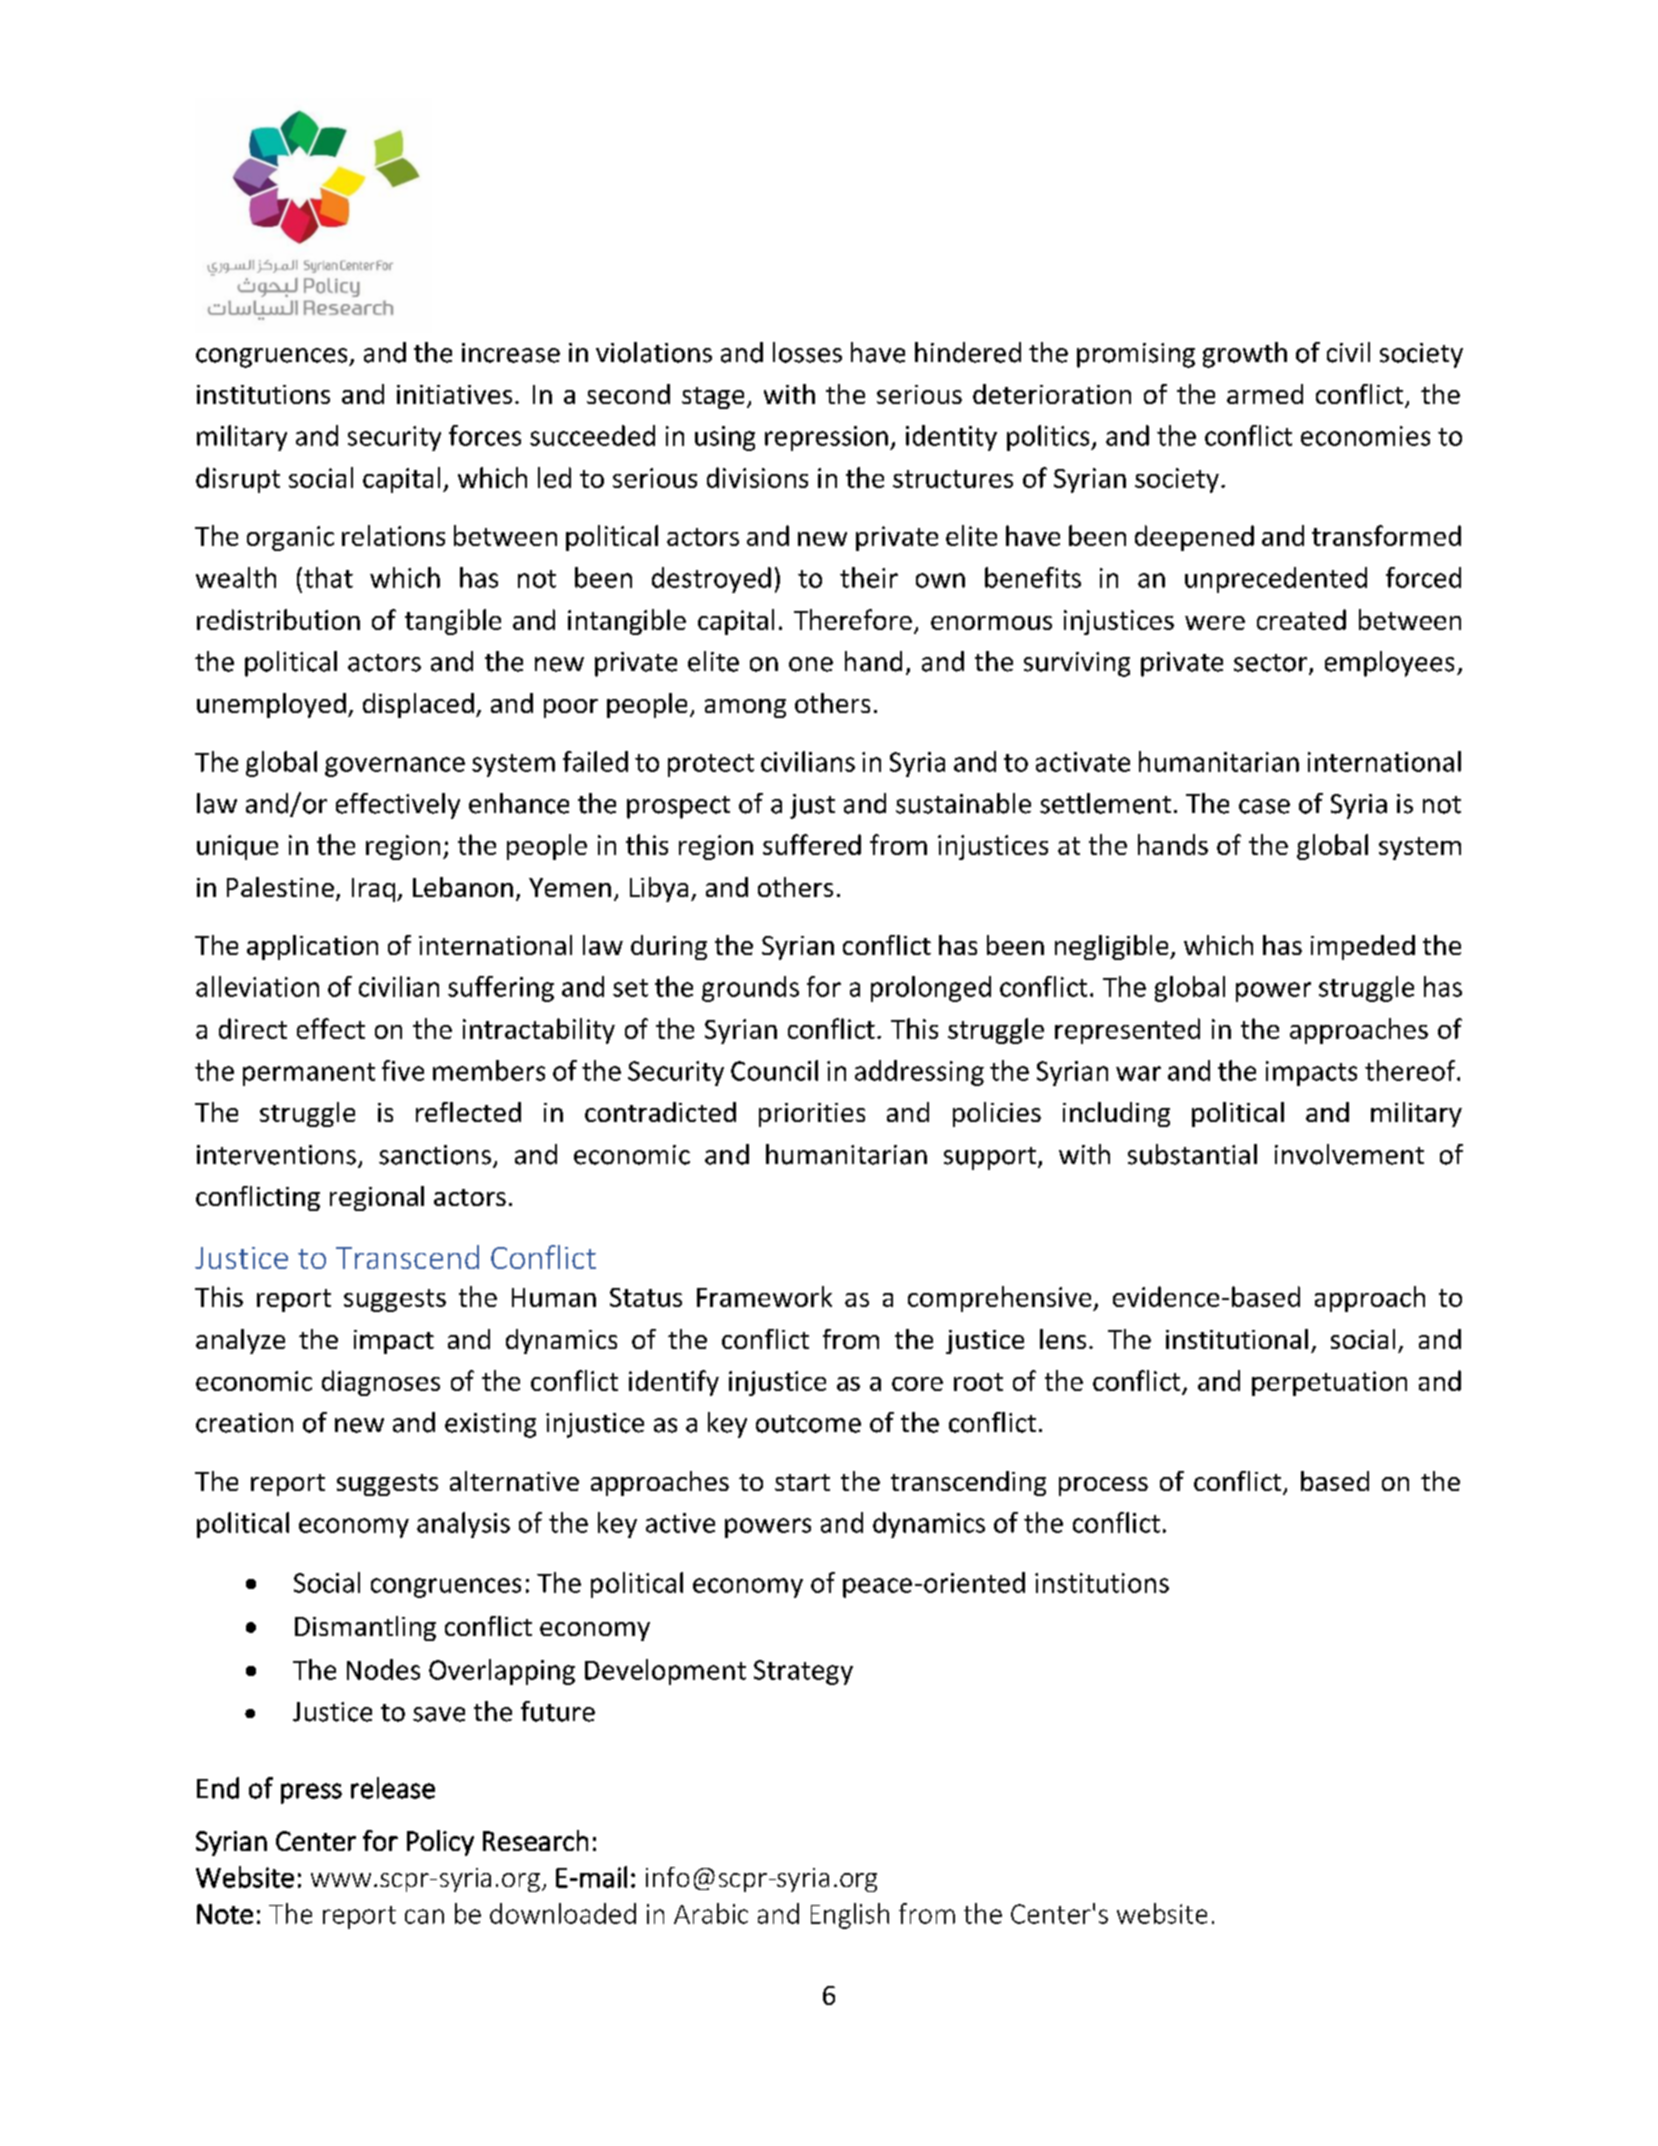 The height and width of the page is (2146, 1658). Describe the element at coordinates (1265, 394) in the page. I see `armed` at that location.
